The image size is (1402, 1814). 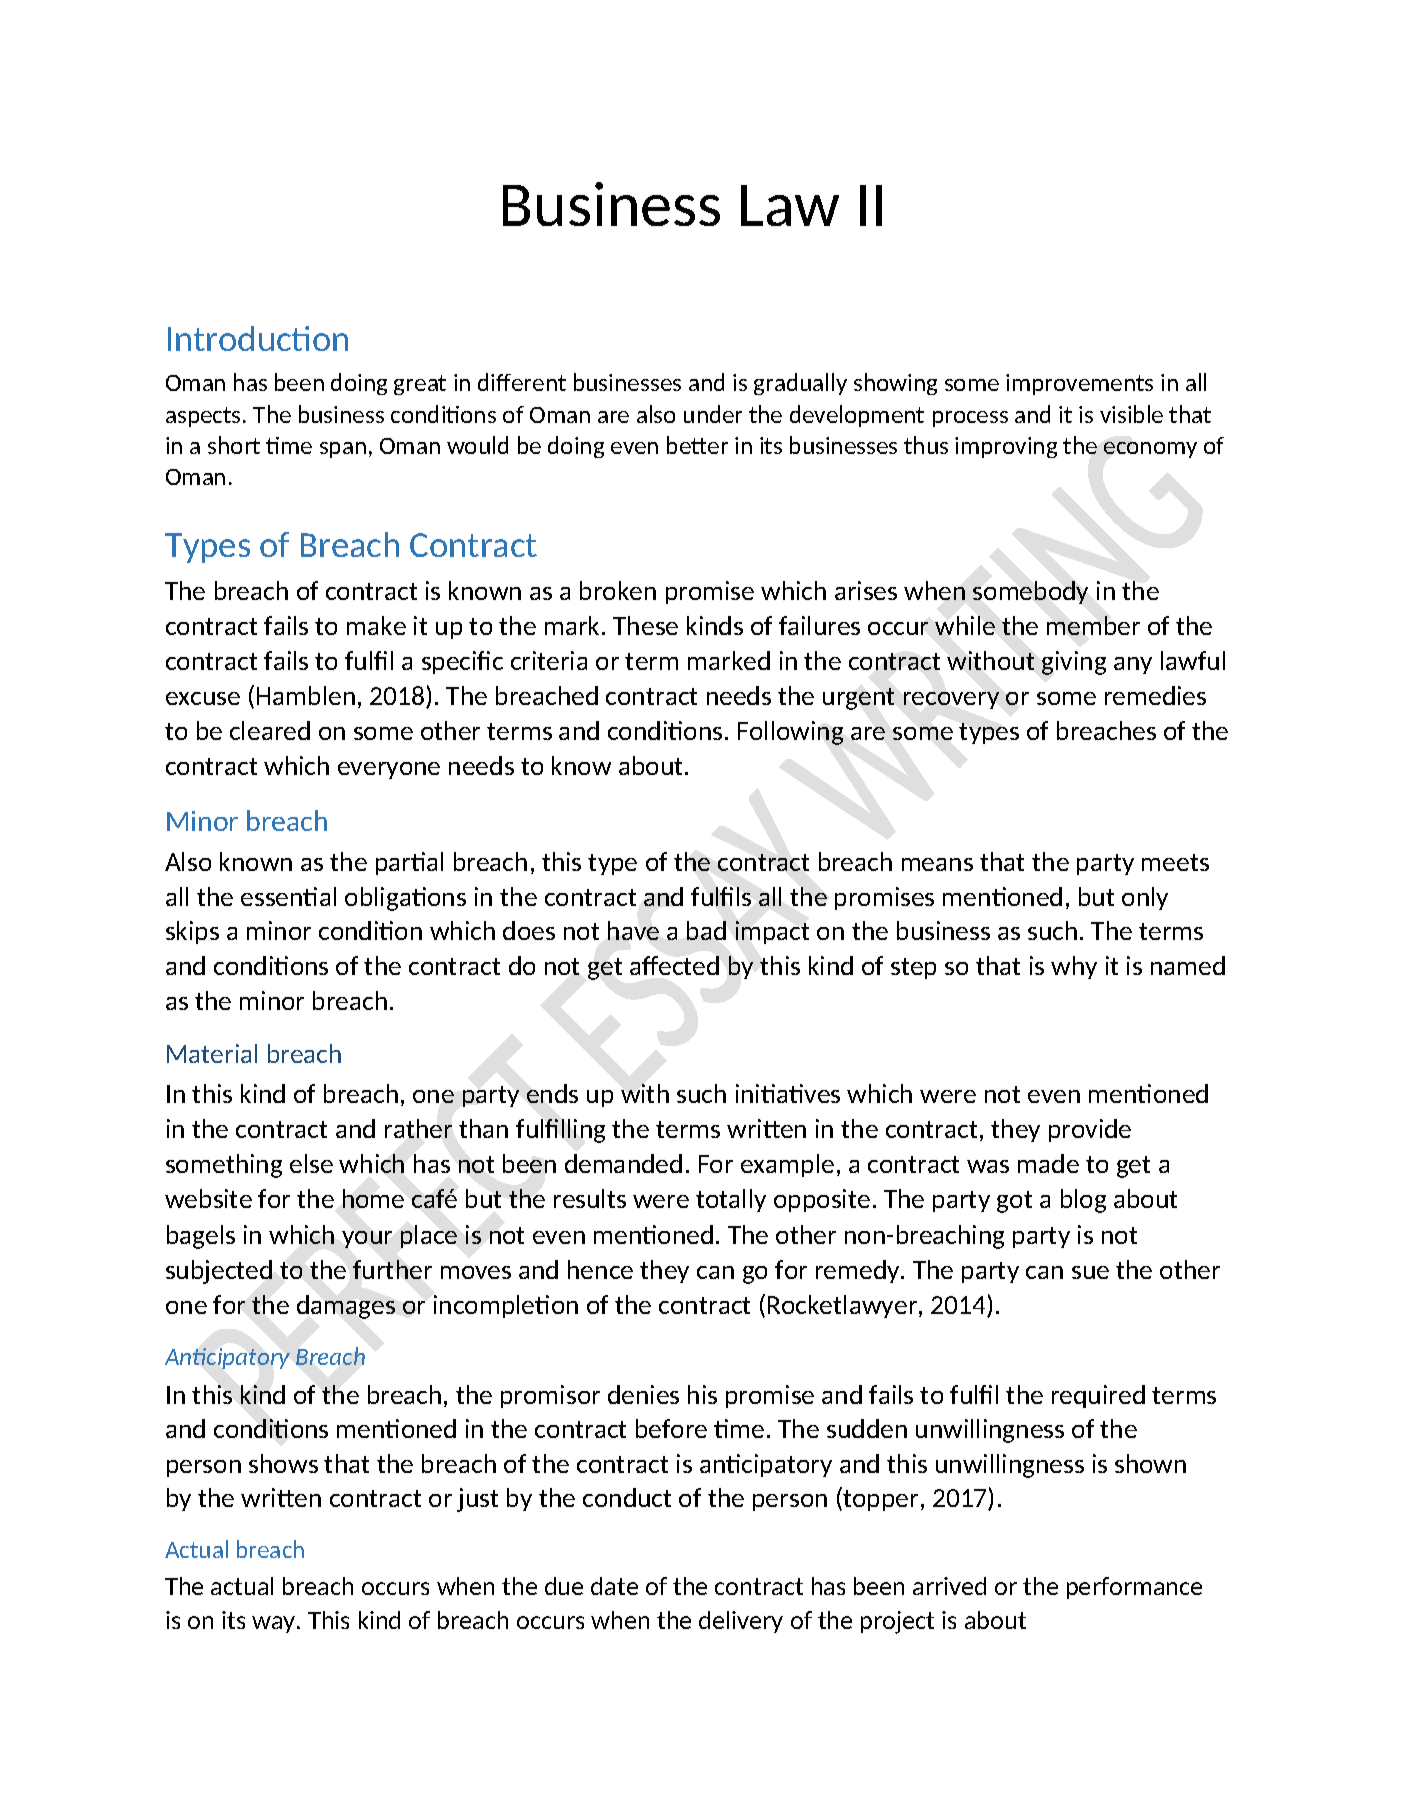 What do you see at coordinates (1074, 967) in the screenshot?
I see `why` at bounding box center [1074, 967].
